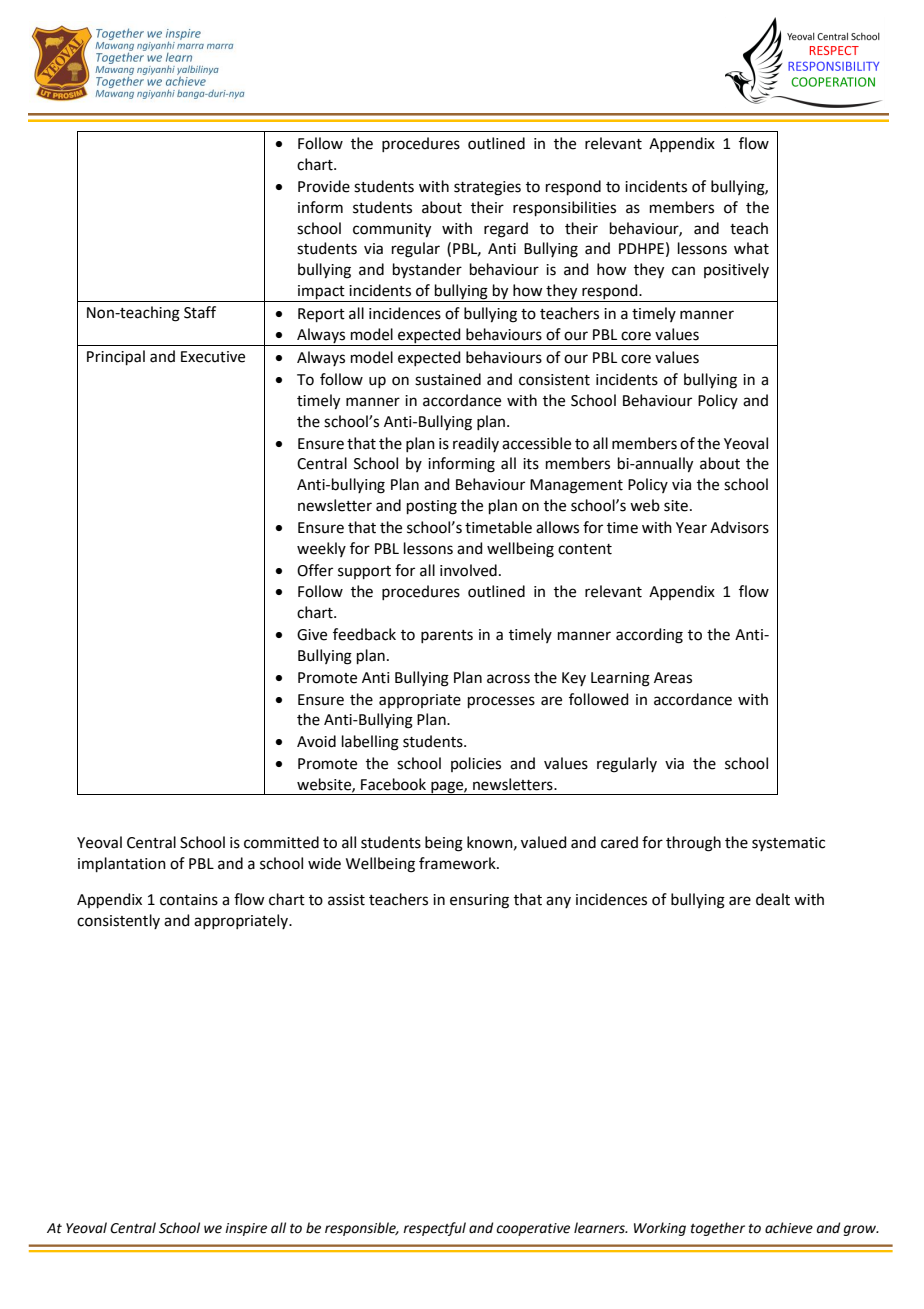 The image size is (924, 1309). I want to click on processes, so click(501, 702).
